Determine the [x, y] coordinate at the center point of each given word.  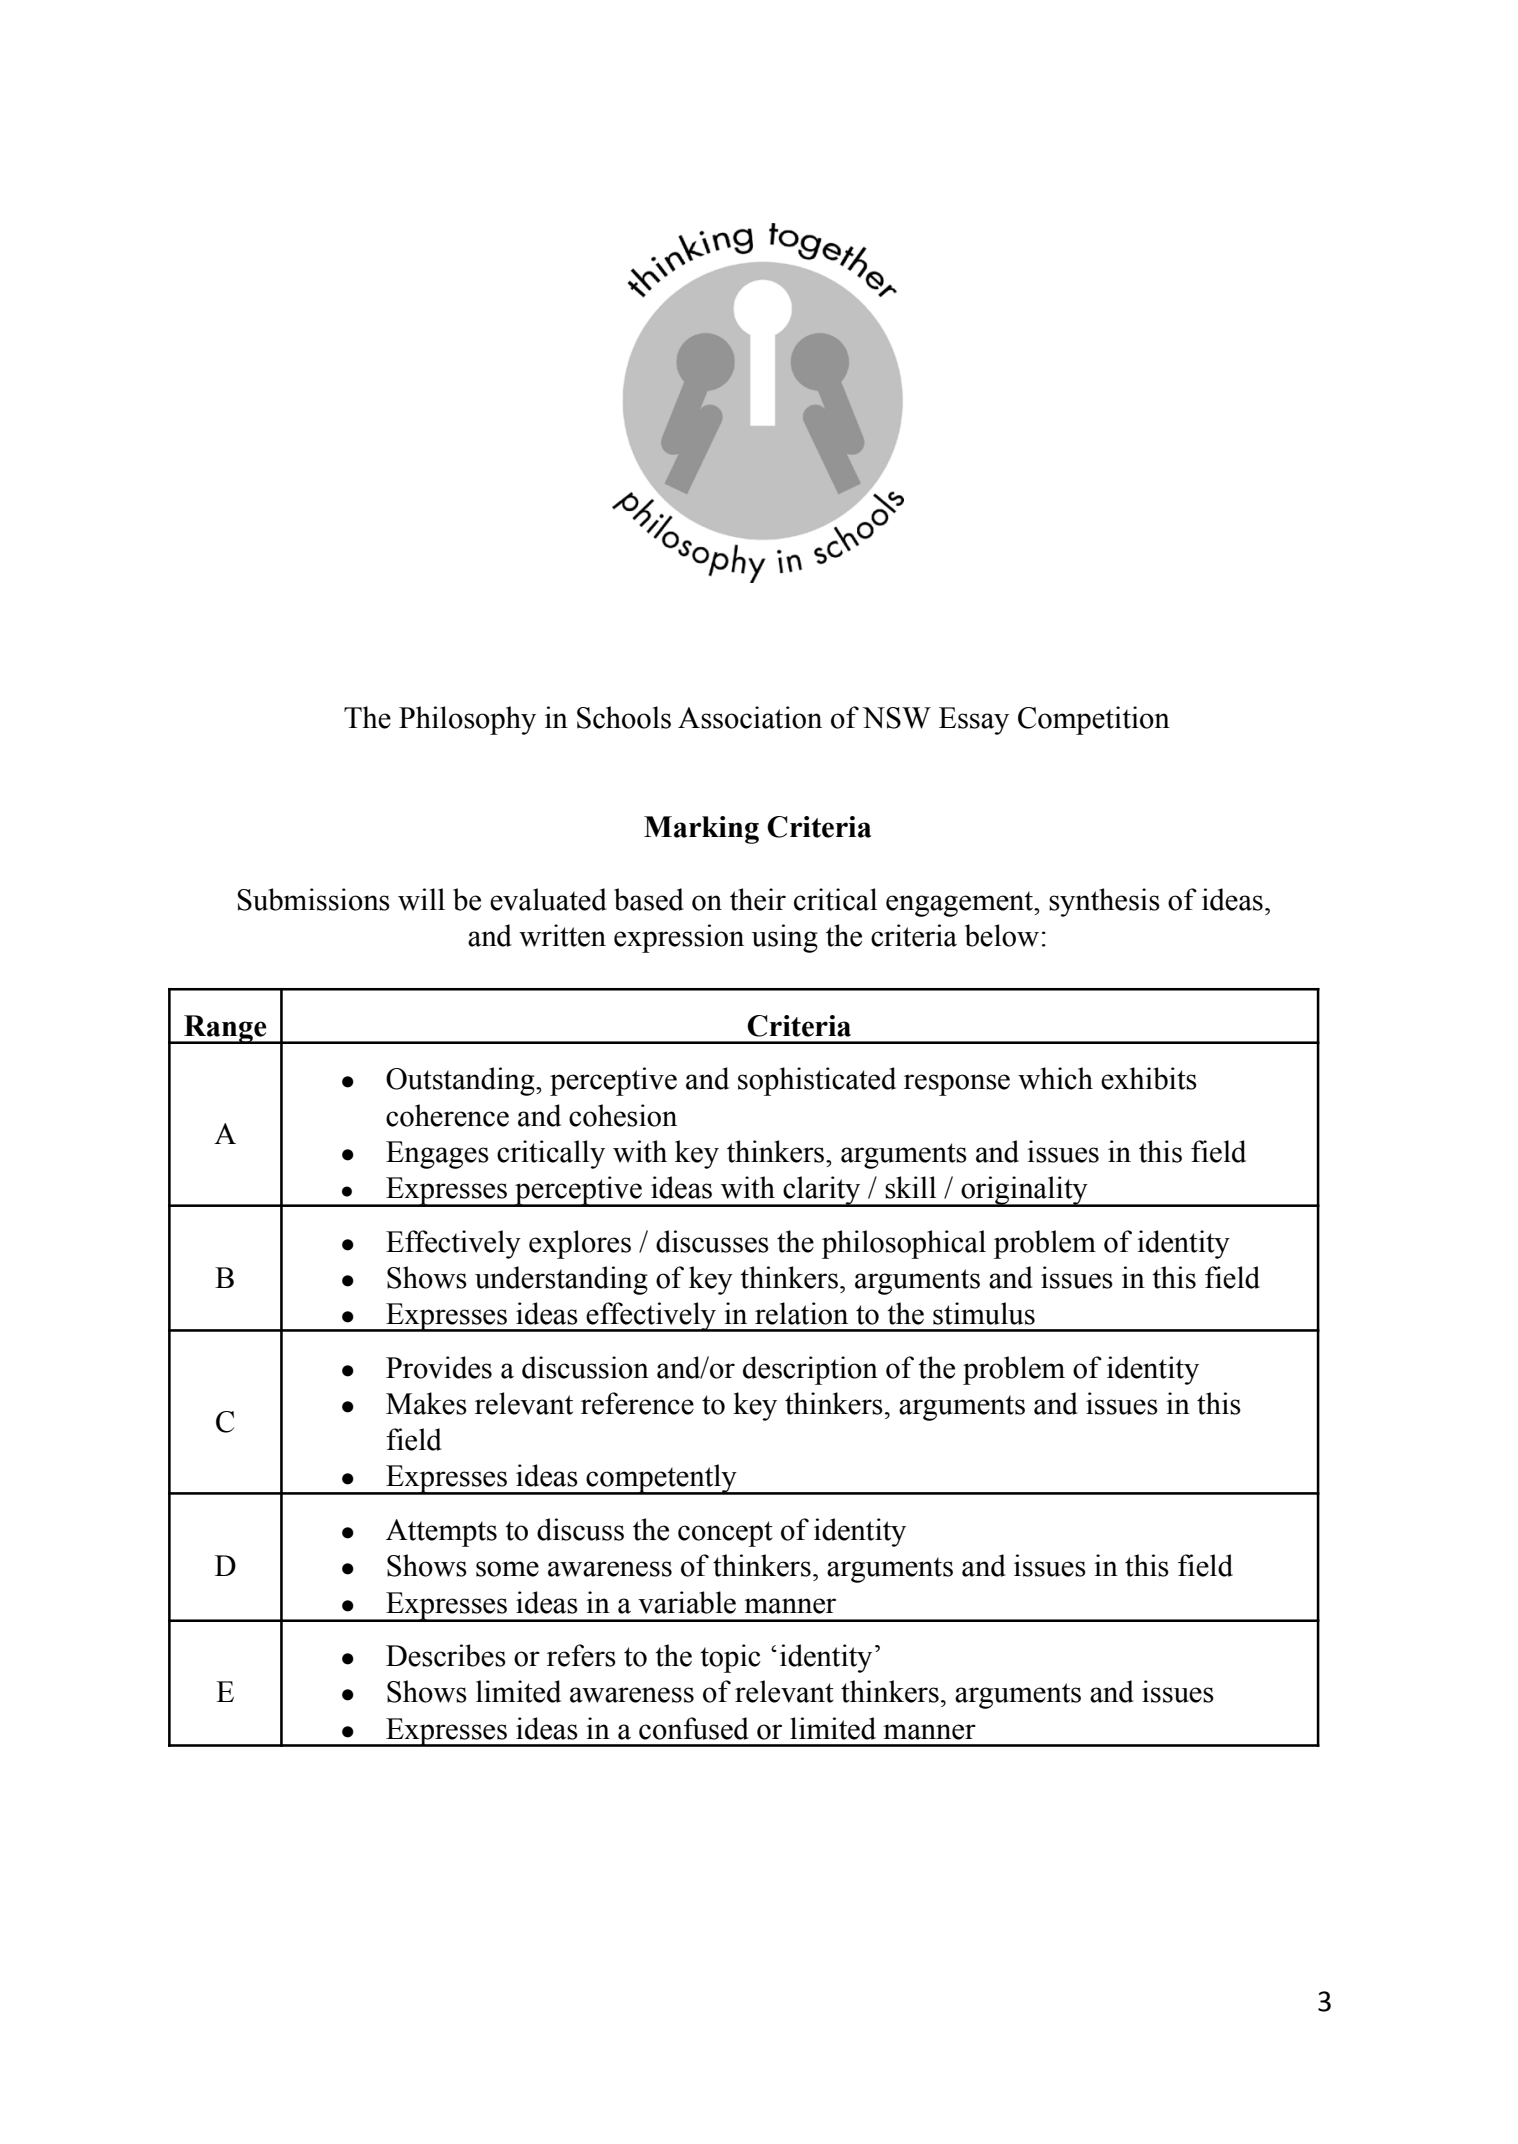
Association [750, 717]
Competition [1094, 720]
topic [730, 1658]
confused [694, 1728]
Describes [446, 1655]
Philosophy [467, 720]
